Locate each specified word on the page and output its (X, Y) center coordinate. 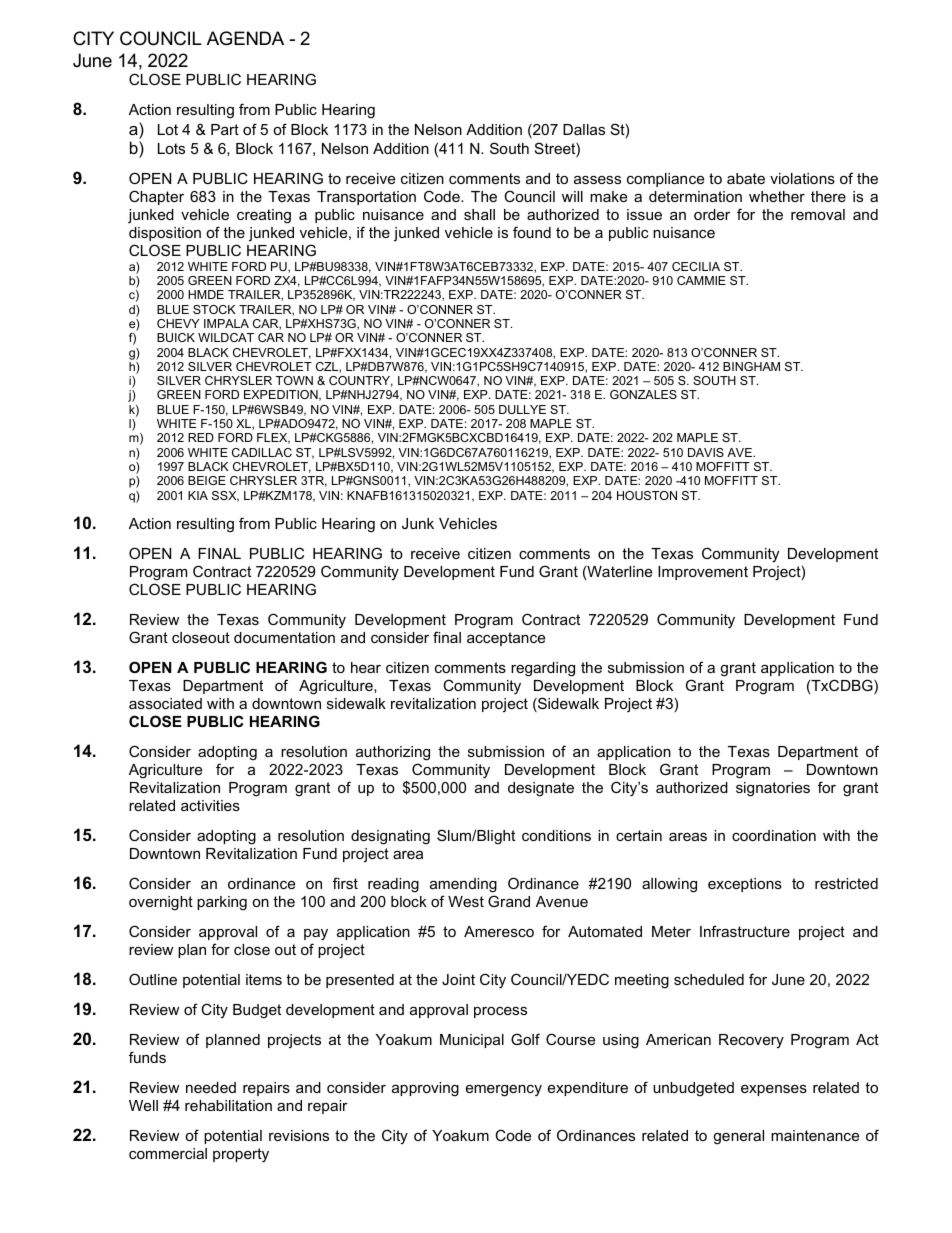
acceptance (506, 639)
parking (222, 903)
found (532, 232)
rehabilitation (228, 1105)
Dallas (584, 129)
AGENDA (245, 38)
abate (746, 178)
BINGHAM (751, 366)
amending (463, 885)
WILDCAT (226, 337)
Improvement (703, 573)
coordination (774, 835)
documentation (284, 637)
